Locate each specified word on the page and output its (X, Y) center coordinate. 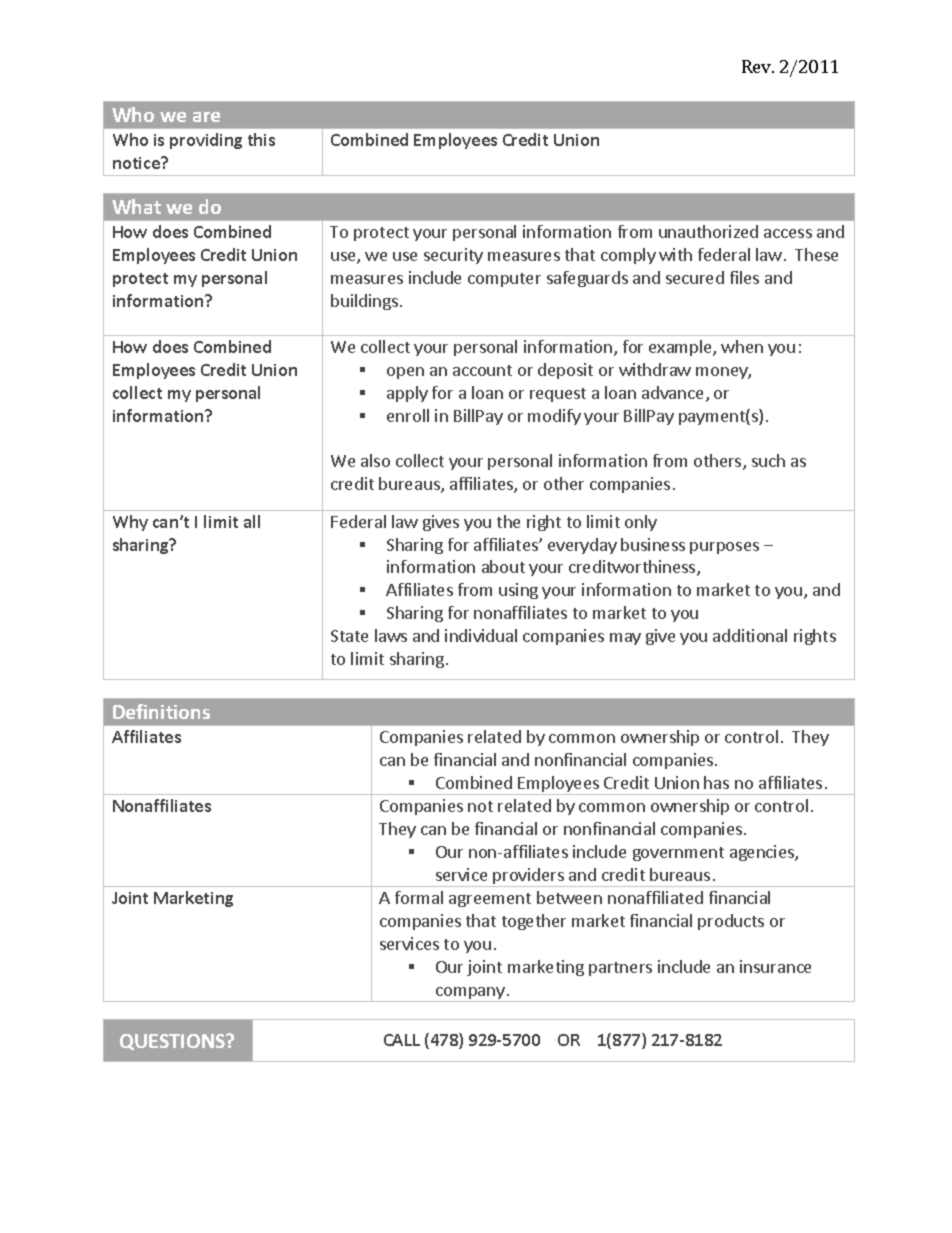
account (482, 370)
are (206, 117)
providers (529, 877)
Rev (758, 66)
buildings (366, 302)
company (470, 994)
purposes (724, 548)
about (503, 566)
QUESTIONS (174, 1042)
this (261, 139)
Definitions (161, 711)
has (716, 782)
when (742, 346)
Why (130, 523)
